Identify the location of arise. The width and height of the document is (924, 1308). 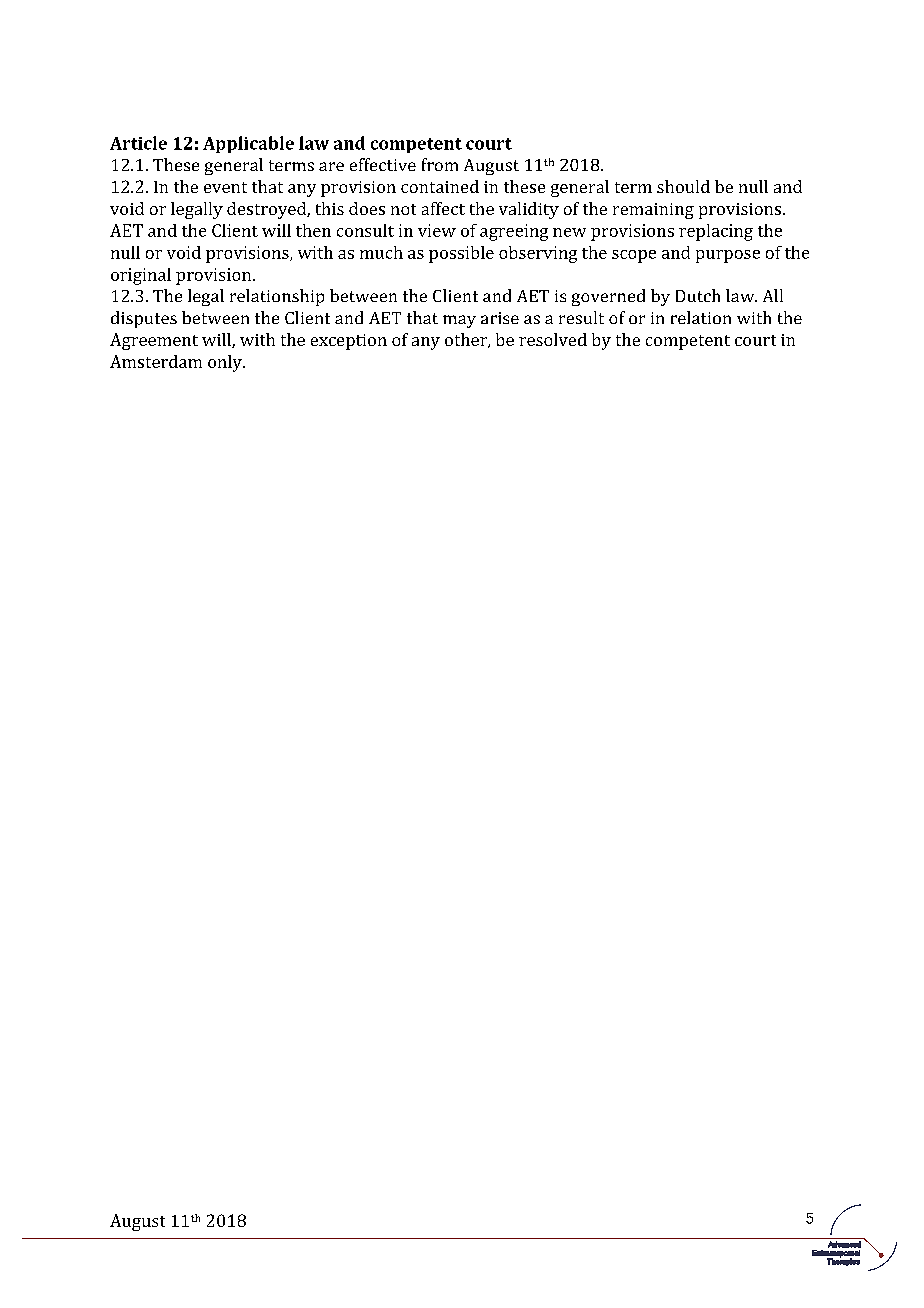
(500, 318).
